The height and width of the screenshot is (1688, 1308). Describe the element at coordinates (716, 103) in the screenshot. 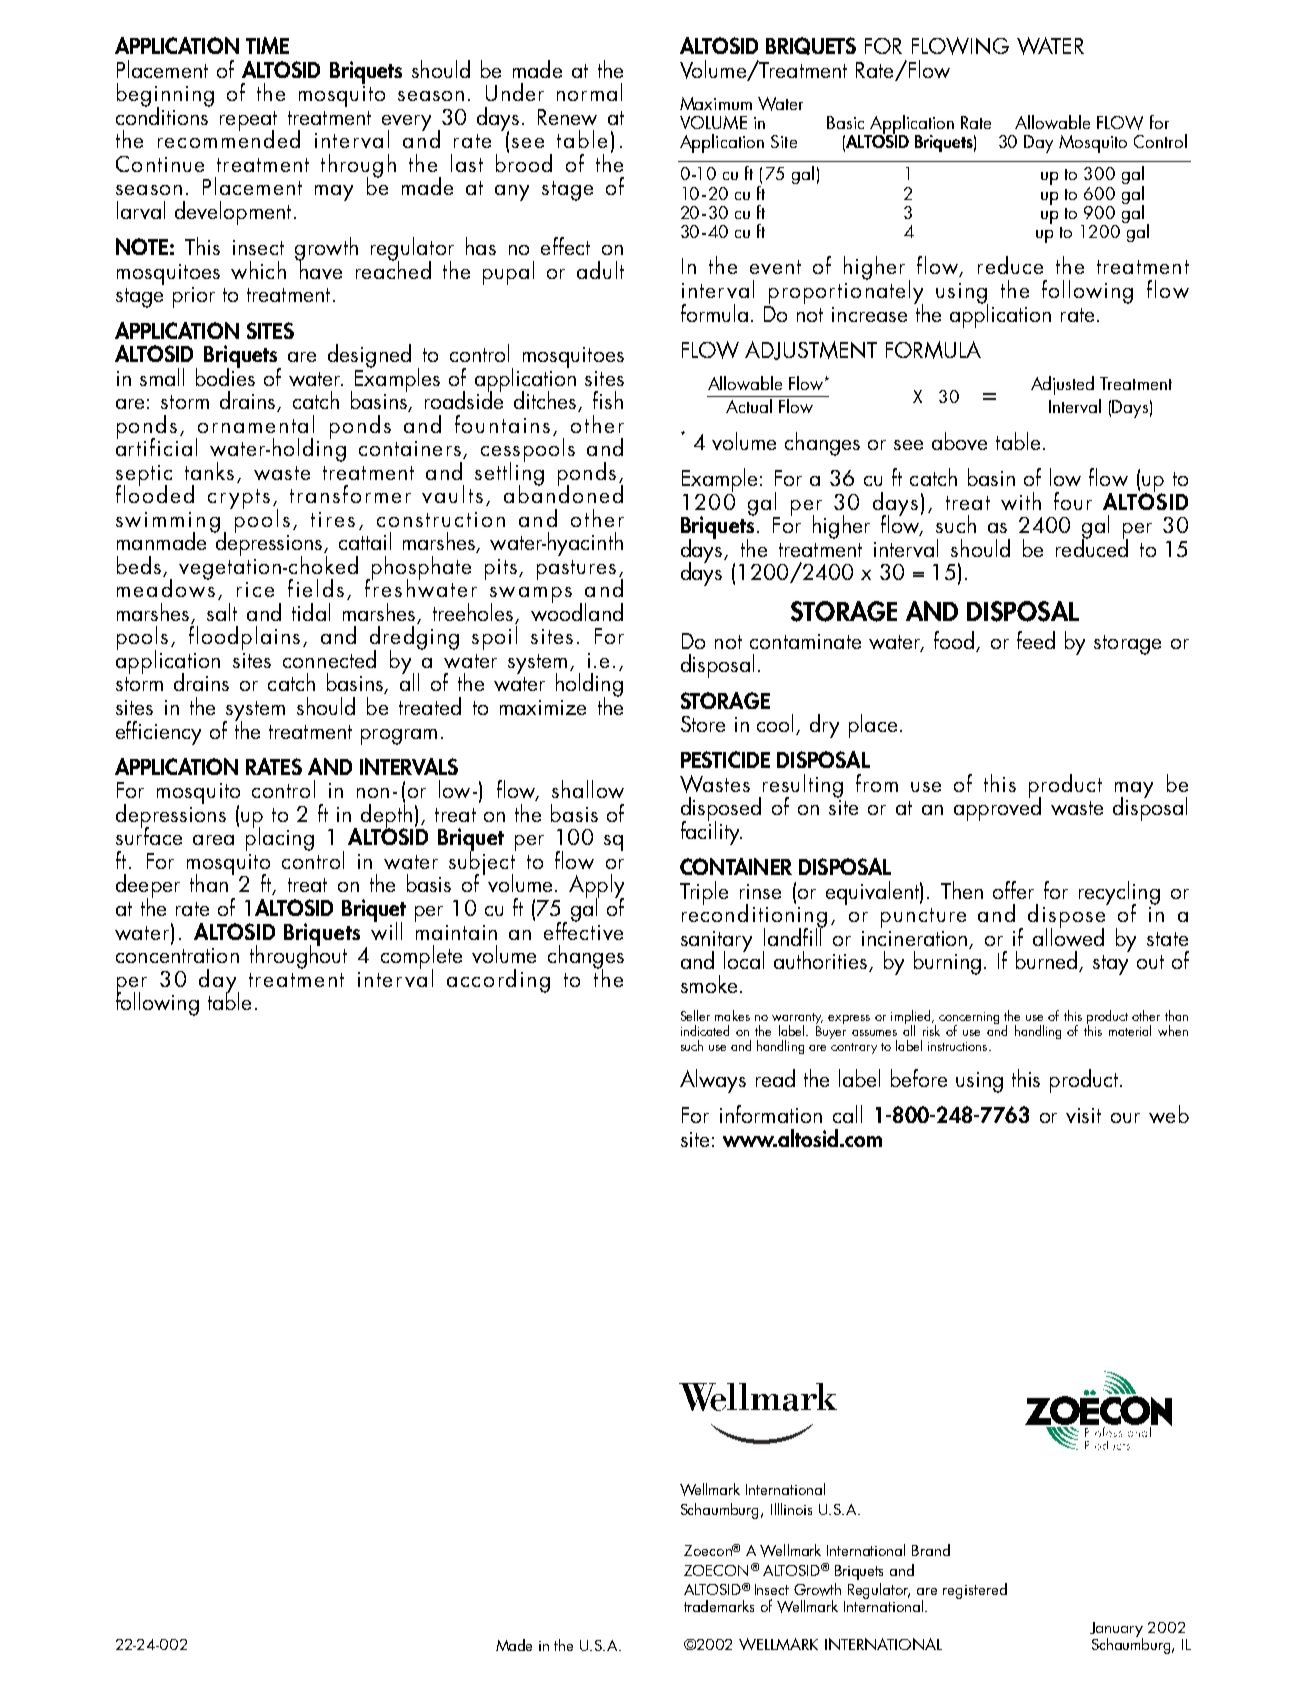

I see `Maximum` at that location.
